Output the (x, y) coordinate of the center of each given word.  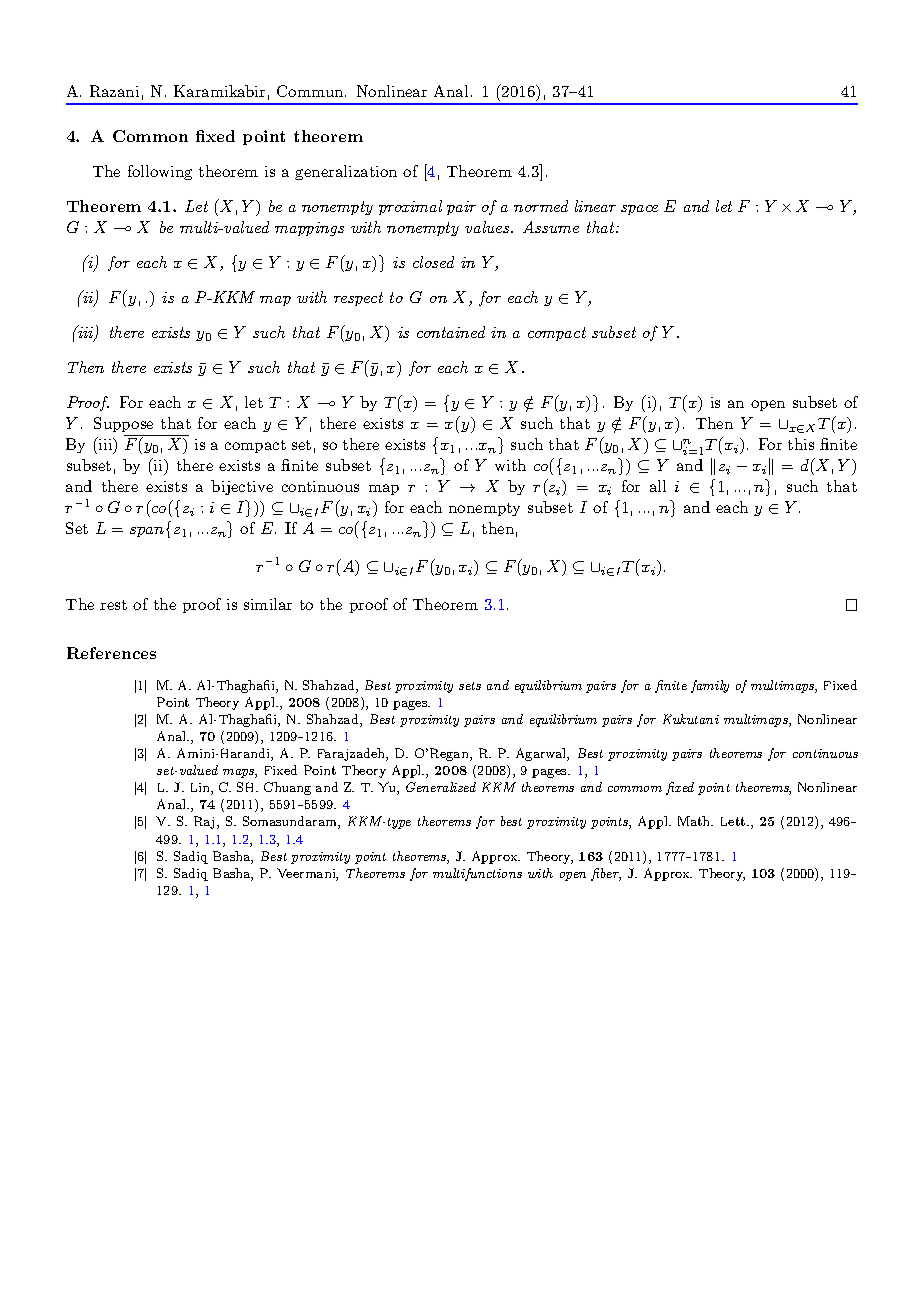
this (801, 444)
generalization (346, 172)
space (639, 210)
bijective (242, 487)
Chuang (287, 788)
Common (150, 136)
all (658, 486)
